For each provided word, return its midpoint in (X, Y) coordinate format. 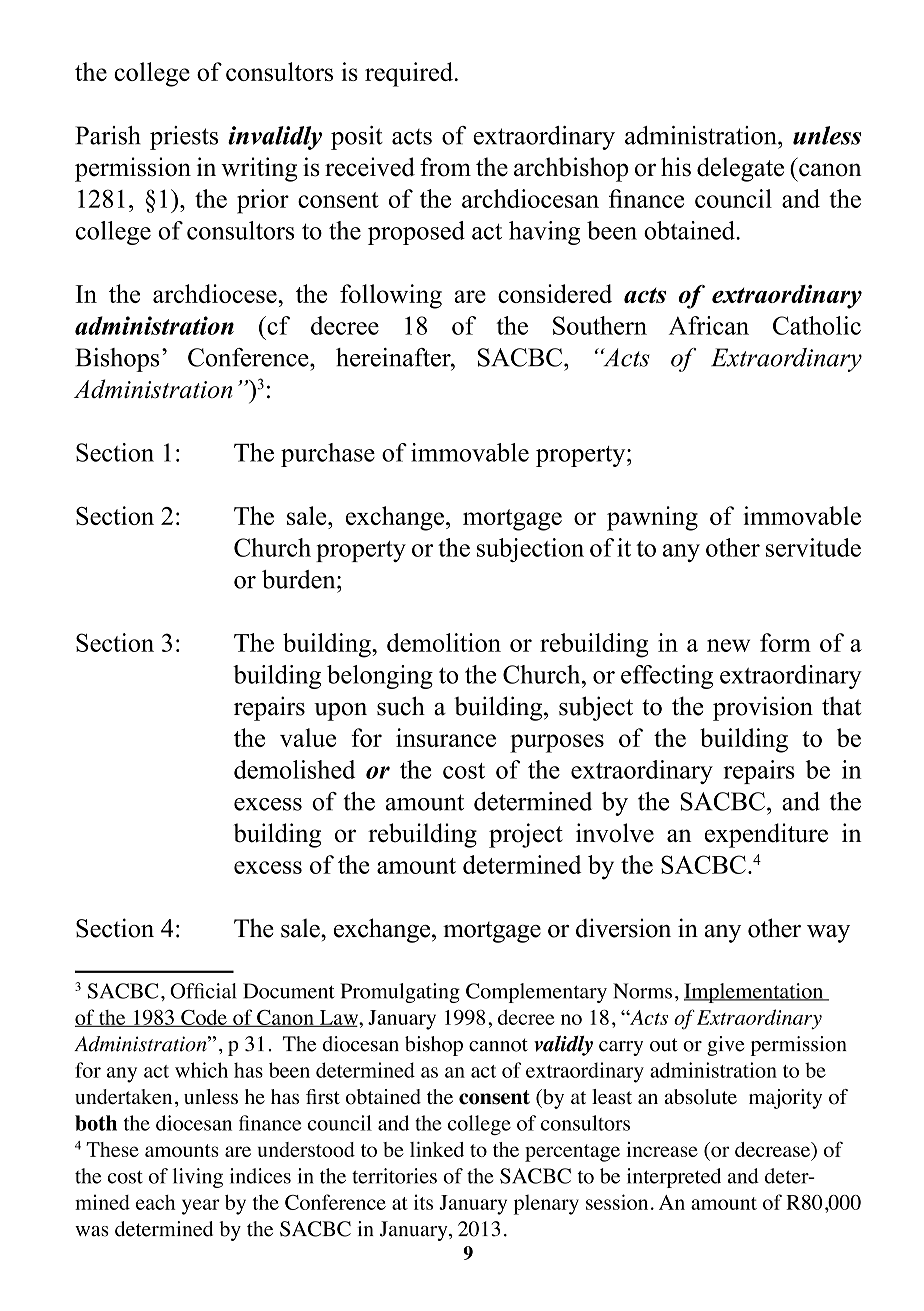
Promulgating (400, 993)
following (391, 296)
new (728, 645)
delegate (740, 169)
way (828, 934)
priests (184, 138)
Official (203, 991)
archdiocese (216, 293)
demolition (444, 642)
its (423, 1202)
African (709, 325)
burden (300, 579)
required (409, 74)
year (201, 1207)
